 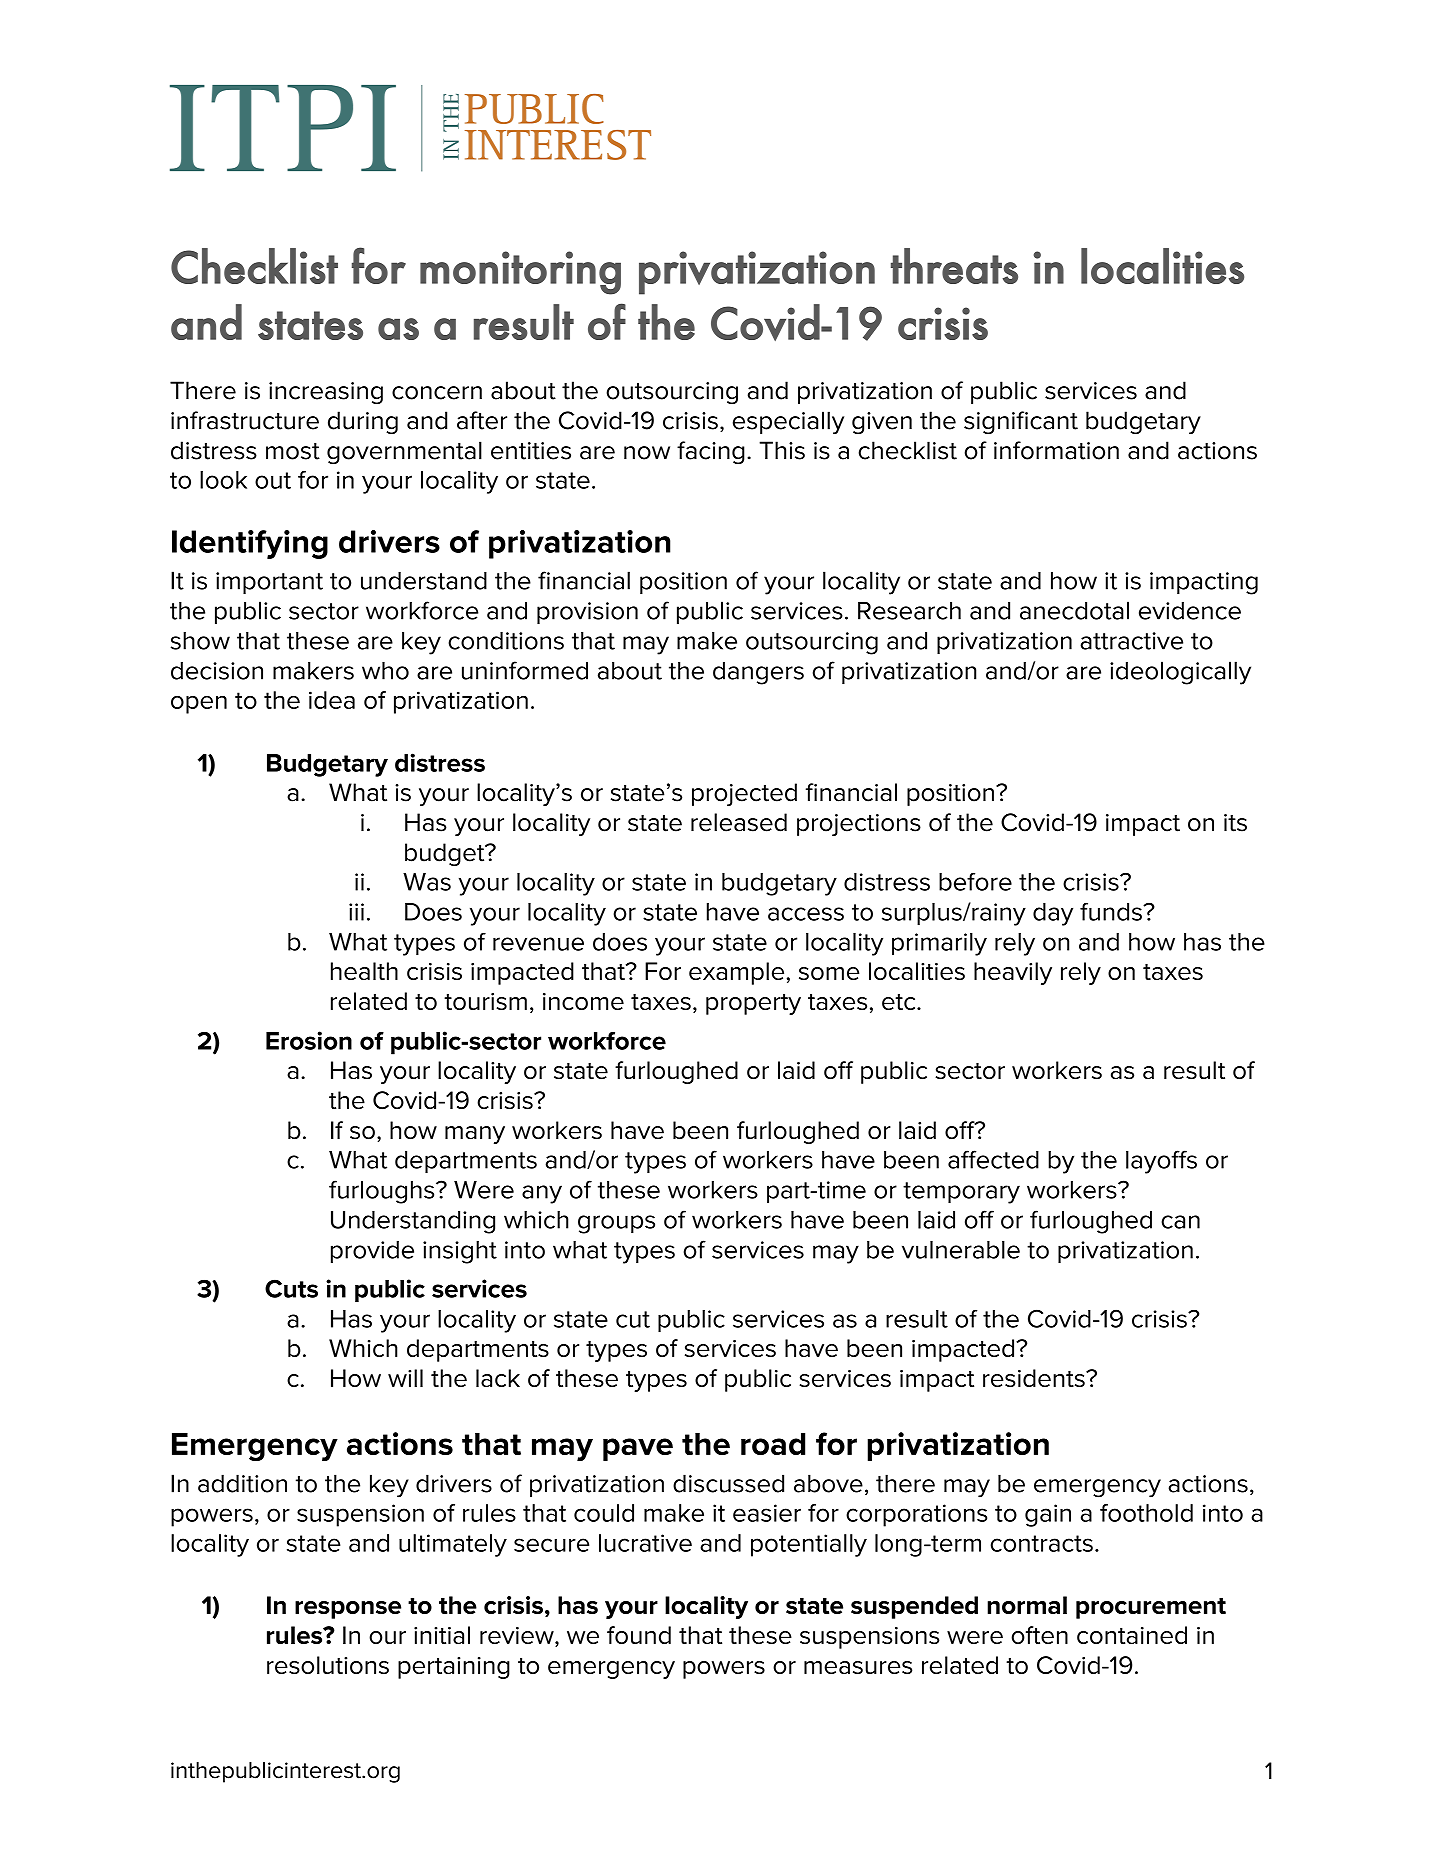 I want to click on ideologically, so click(x=1180, y=673).
